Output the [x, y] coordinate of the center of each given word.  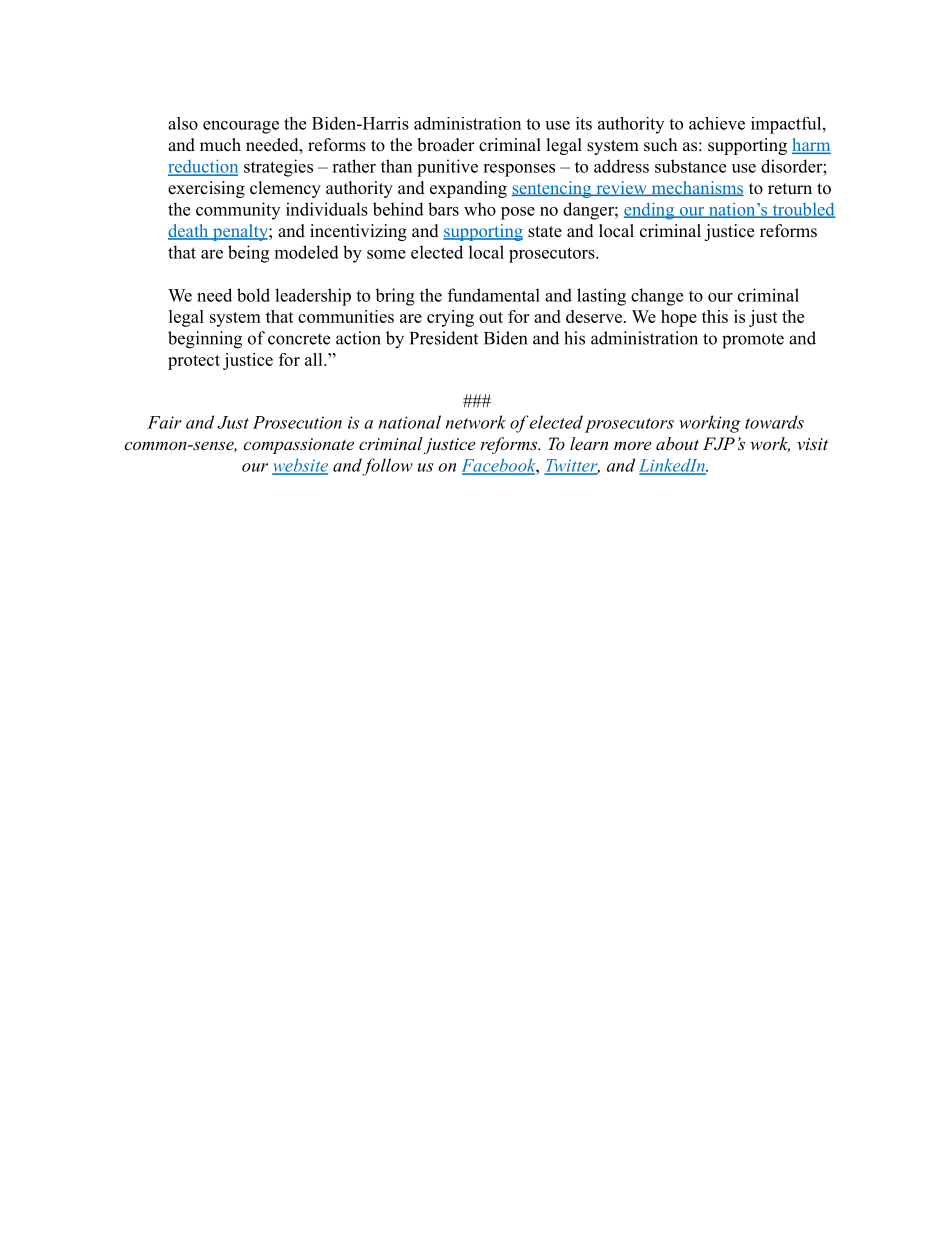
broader [446, 145]
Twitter [572, 466]
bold [253, 295]
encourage [241, 127]
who [480, 209]
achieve [717, 123]
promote [753, 341]
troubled [803, 210]
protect [194, 362]
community [238, 211]
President [444, 338]
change [657, 297]
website [300, 466]
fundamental [494, 295]
